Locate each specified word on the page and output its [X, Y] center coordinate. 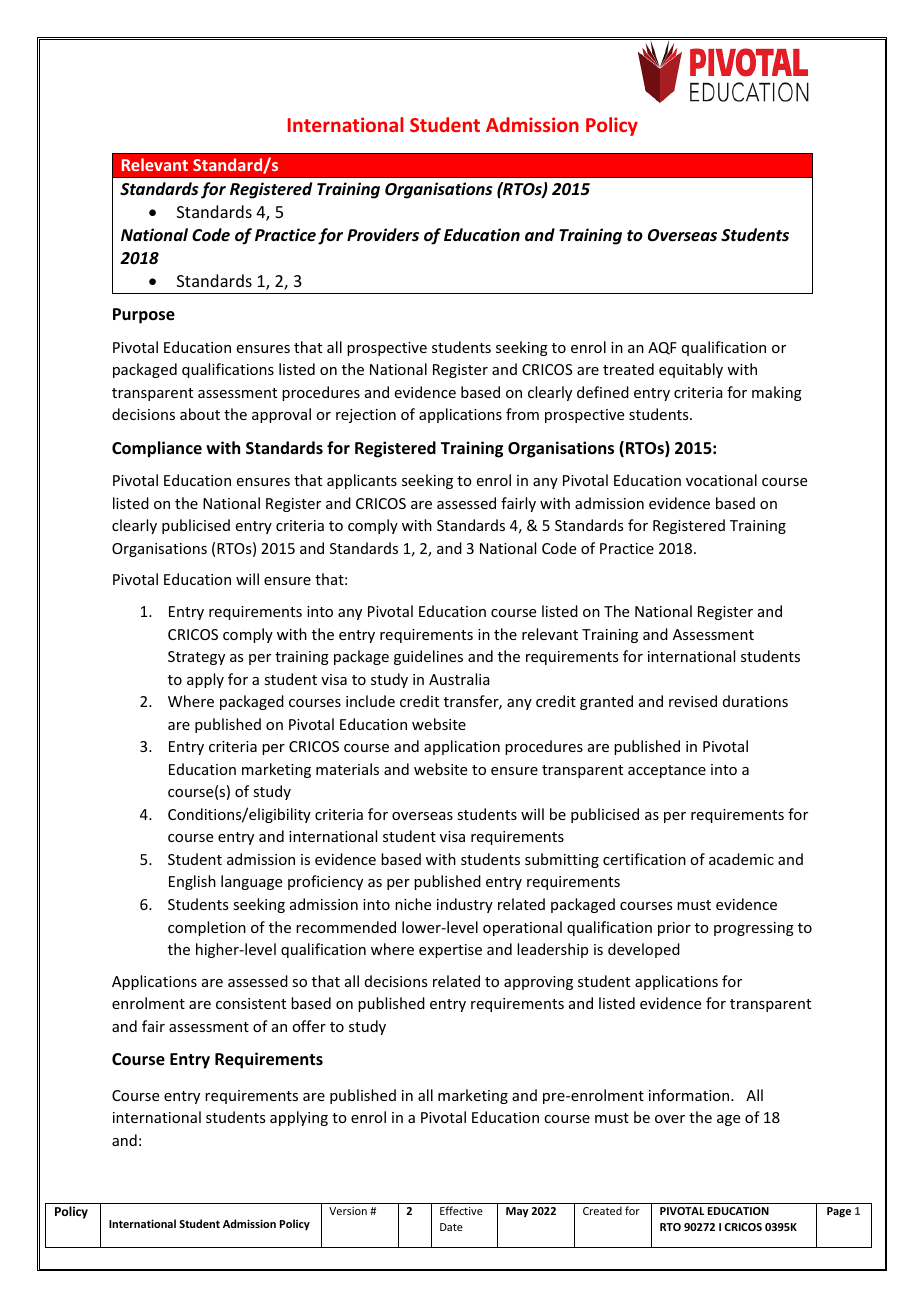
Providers [383, 235]
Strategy [196, 658]
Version [348, 1211]
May [517, 1212]
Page [839, 1212]
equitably [691, 370]
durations [755, 701]
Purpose [144, 316]
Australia [459, 679]
